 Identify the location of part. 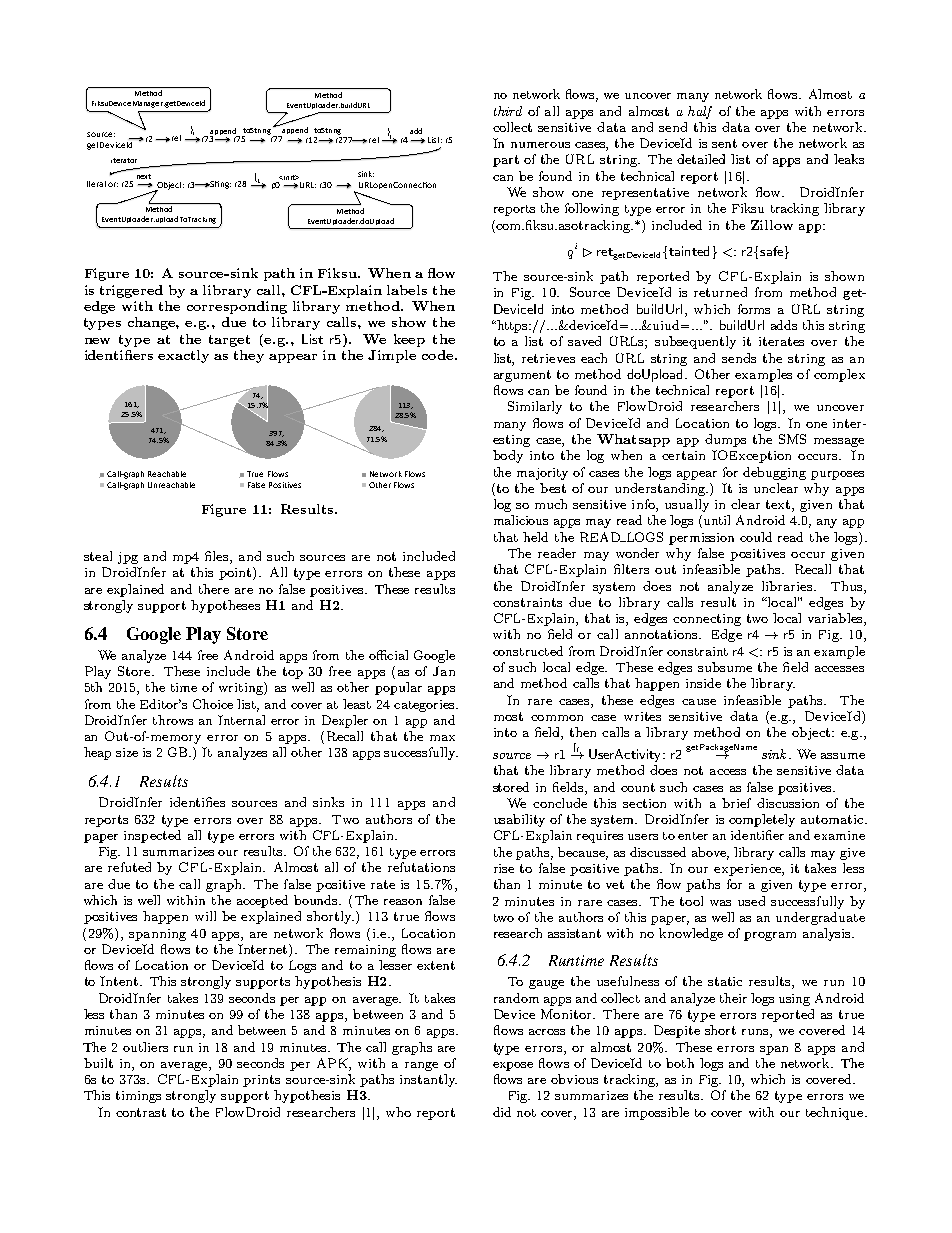
(506, 161).
